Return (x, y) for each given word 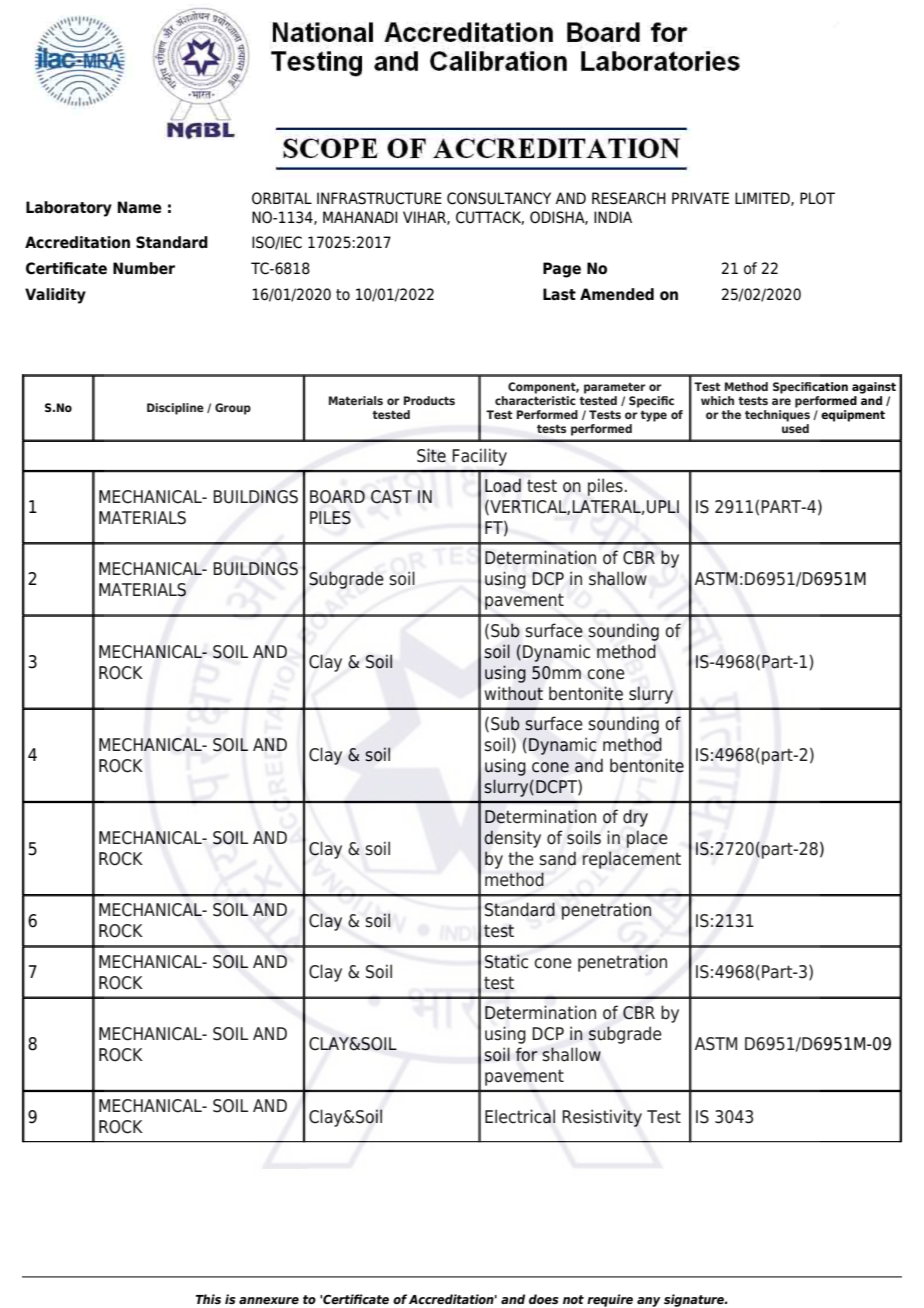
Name (140, 207)
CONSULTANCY (499, 198)
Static (506, 961)
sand (557, 858)
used (795, 428)
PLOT (817, 198)
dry (635, 818)
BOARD (337, 497)
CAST (391, 497)
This (208, 1299)
